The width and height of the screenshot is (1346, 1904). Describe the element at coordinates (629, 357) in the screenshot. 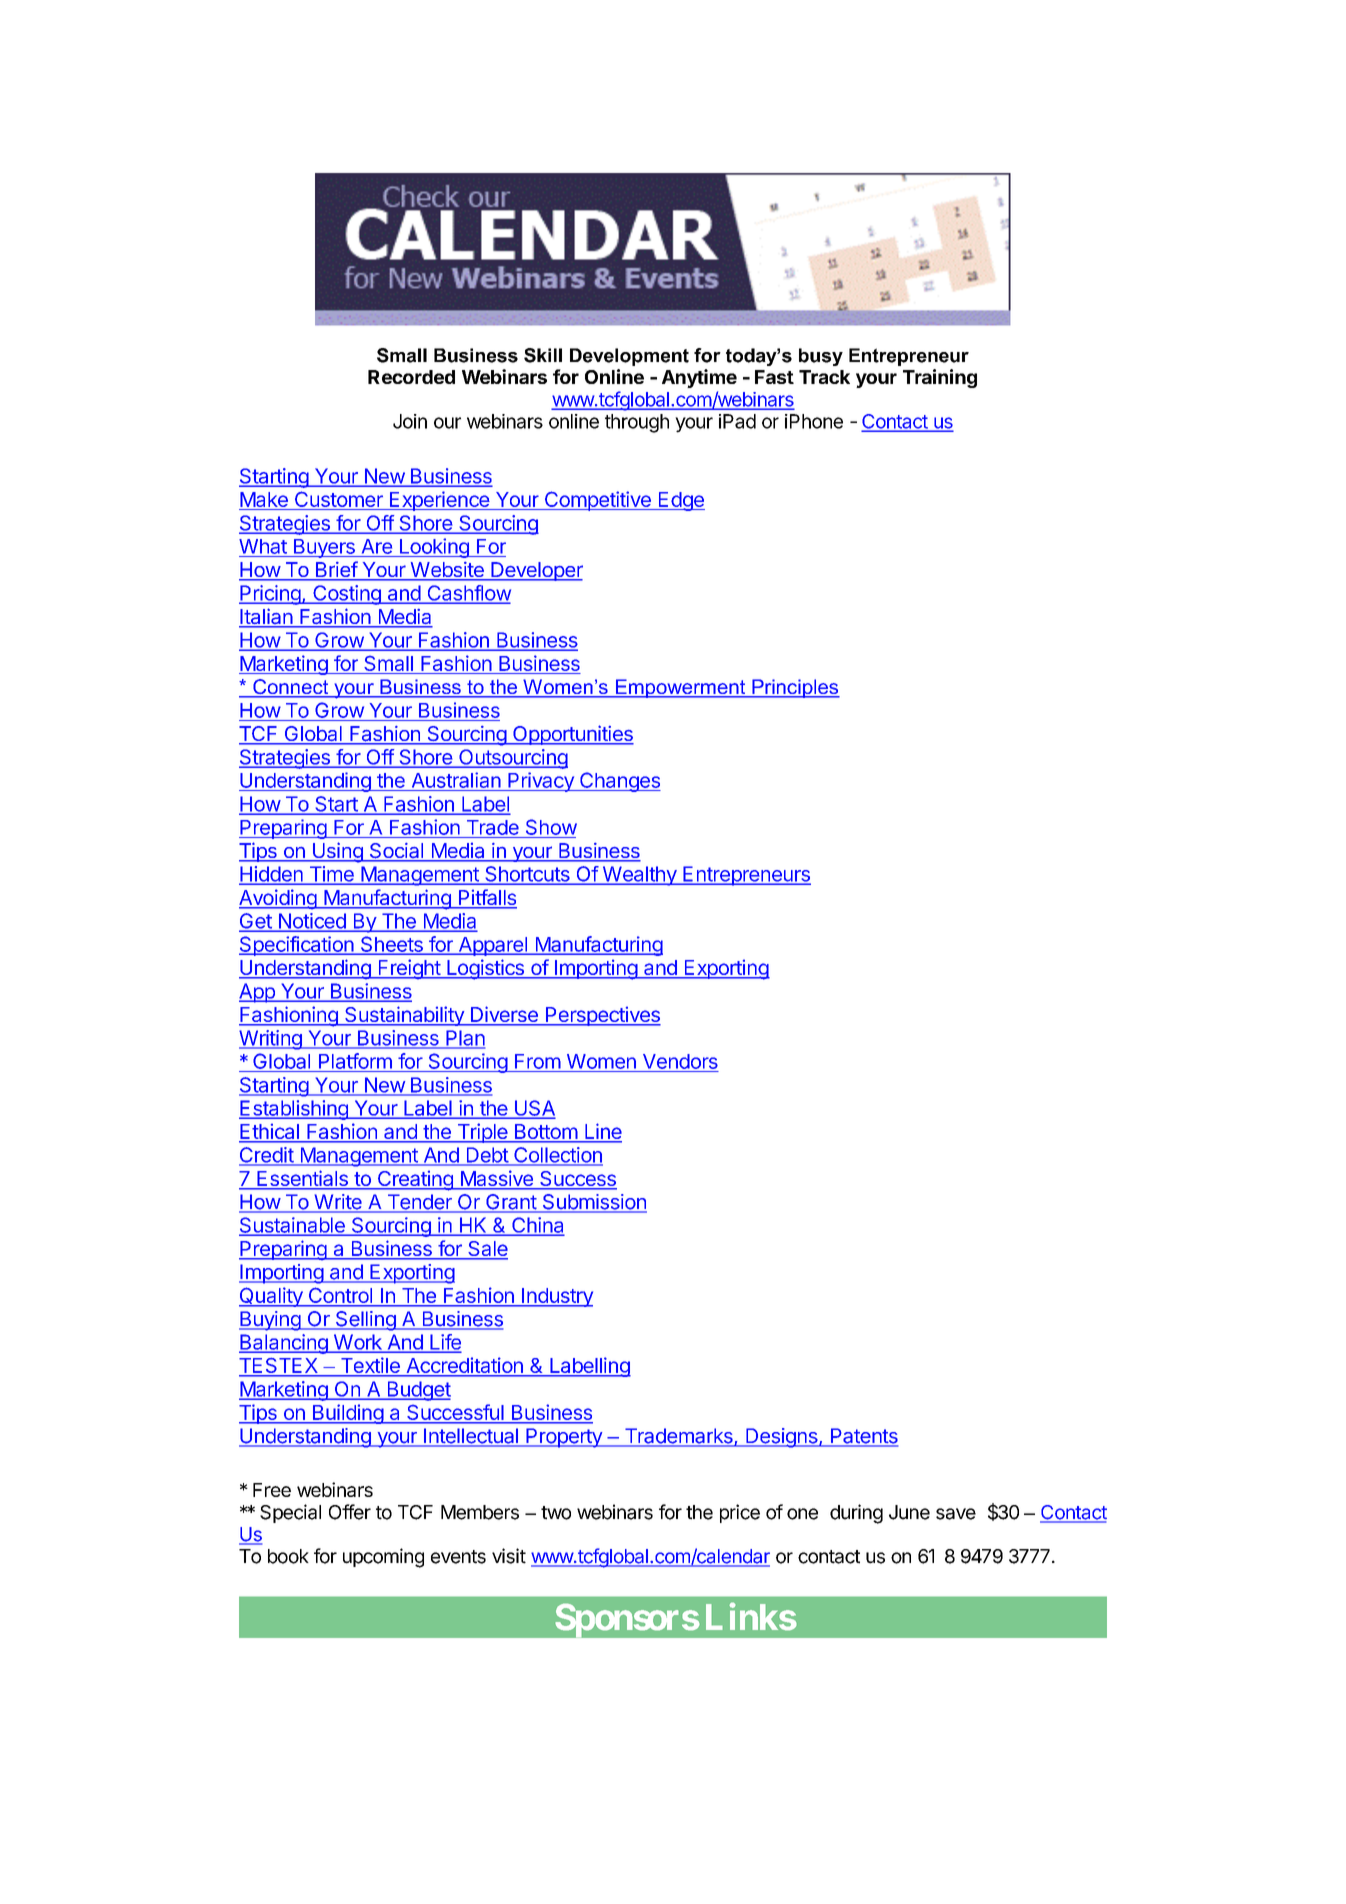

I see `Development` at that location.
